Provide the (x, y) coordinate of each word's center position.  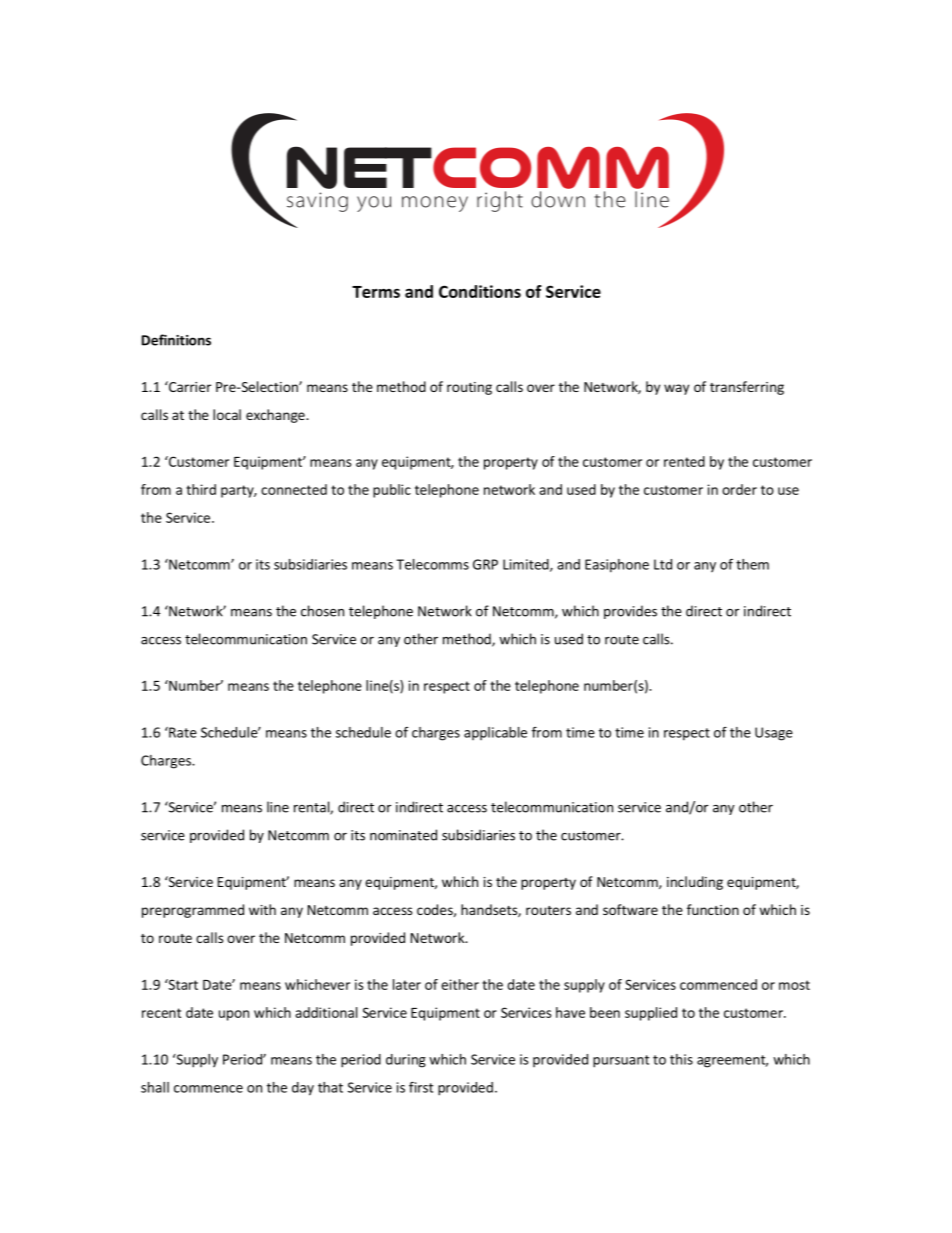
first (421, 1087)
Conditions (480, 291)
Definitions (176, 340)
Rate (182, 732)
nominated (403, 835)
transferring (747, 388)
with (262, 909)
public (392, 491)
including (695, 883)
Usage (774, 734)
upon (234, 1015)
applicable (495, 733)
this (681, 1059)
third (201, 489)
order (739, 489)
